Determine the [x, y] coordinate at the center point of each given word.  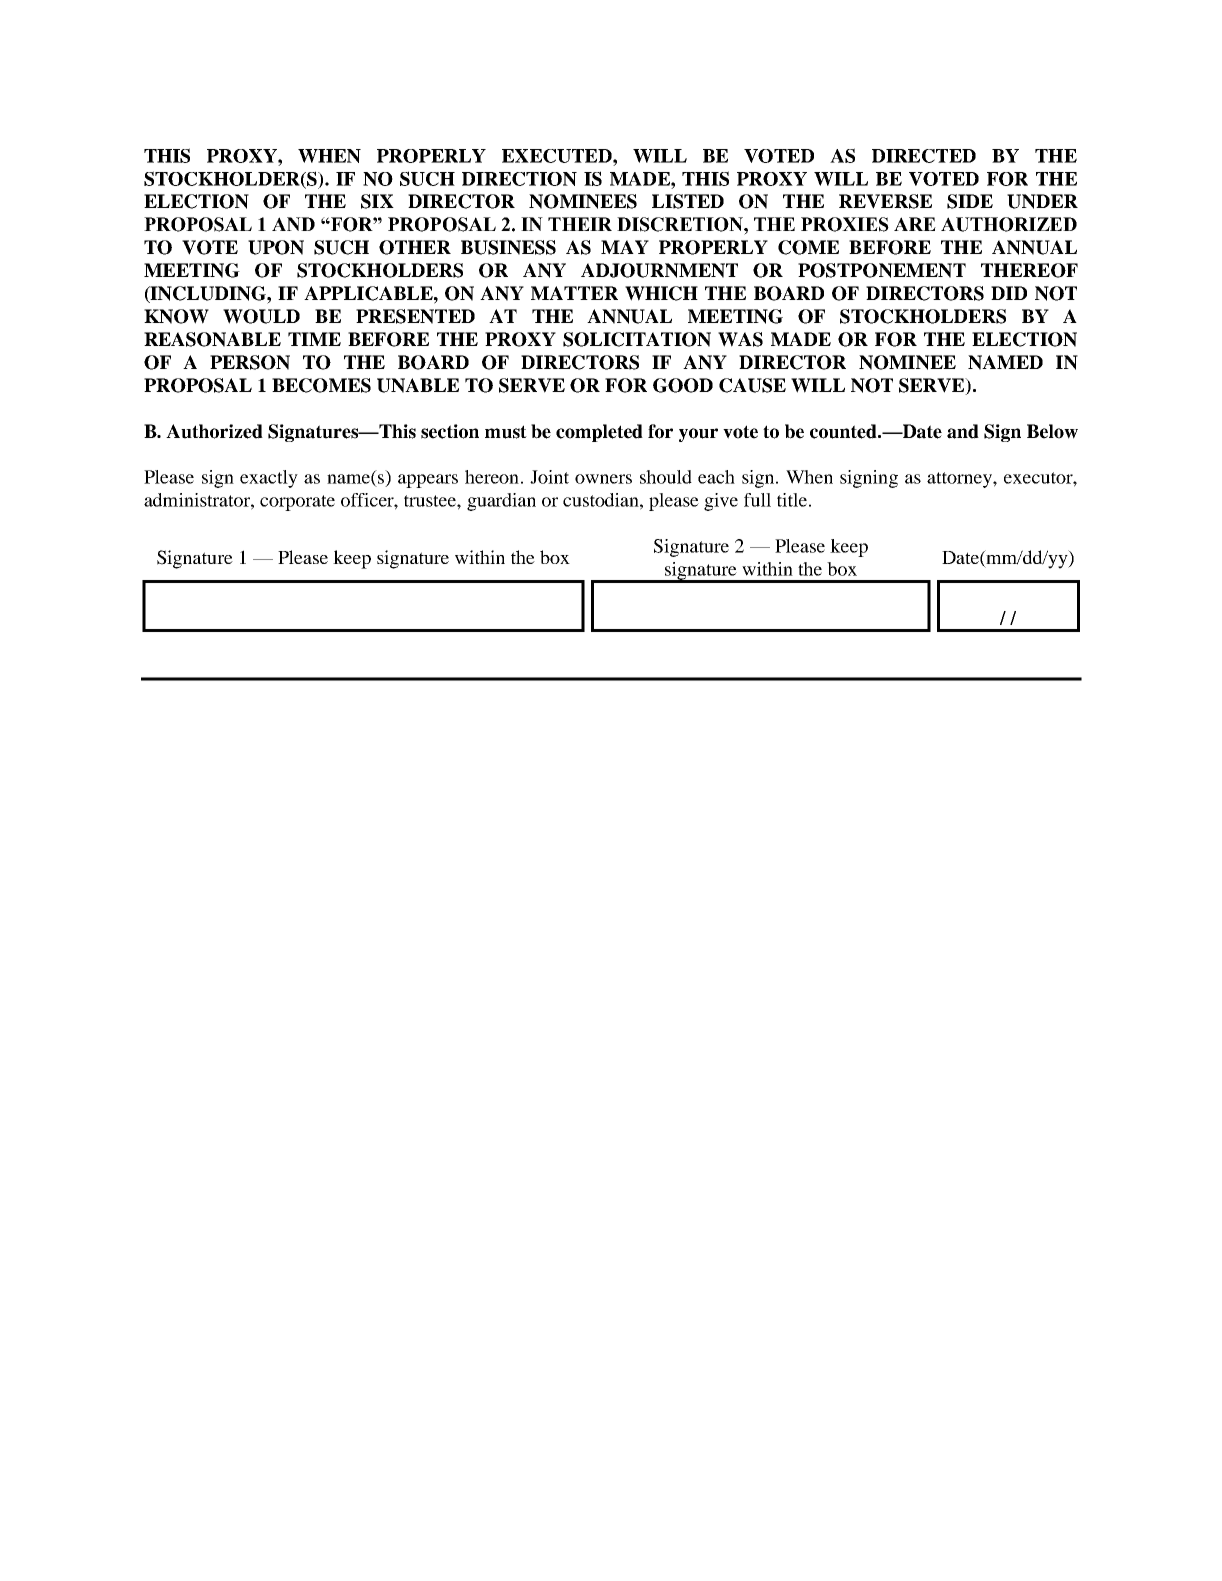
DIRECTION [519, 179]
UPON [276, 247]
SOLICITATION [637, 339]
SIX [377, 201]
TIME [314, 339]
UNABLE [418, 385]
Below [1052, 431]
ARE [915, 224]
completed [599, 433]
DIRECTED [924, 156]
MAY [625, 247]
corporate [297, 503]
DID [1009, 293]
